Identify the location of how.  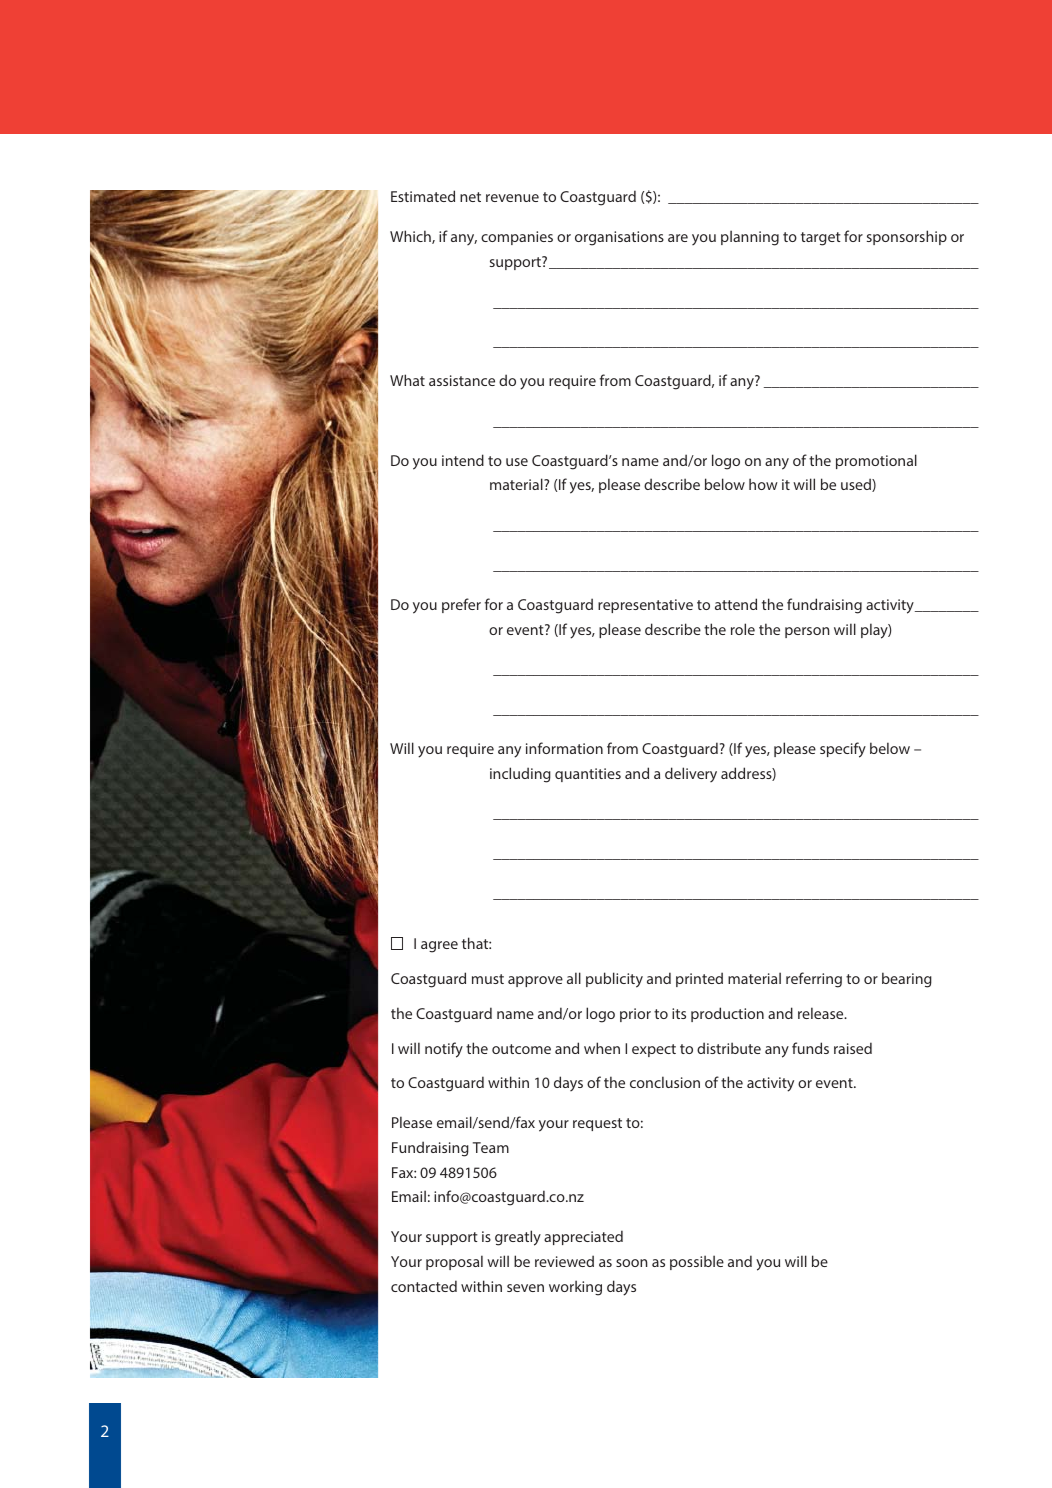
(763, 484).
